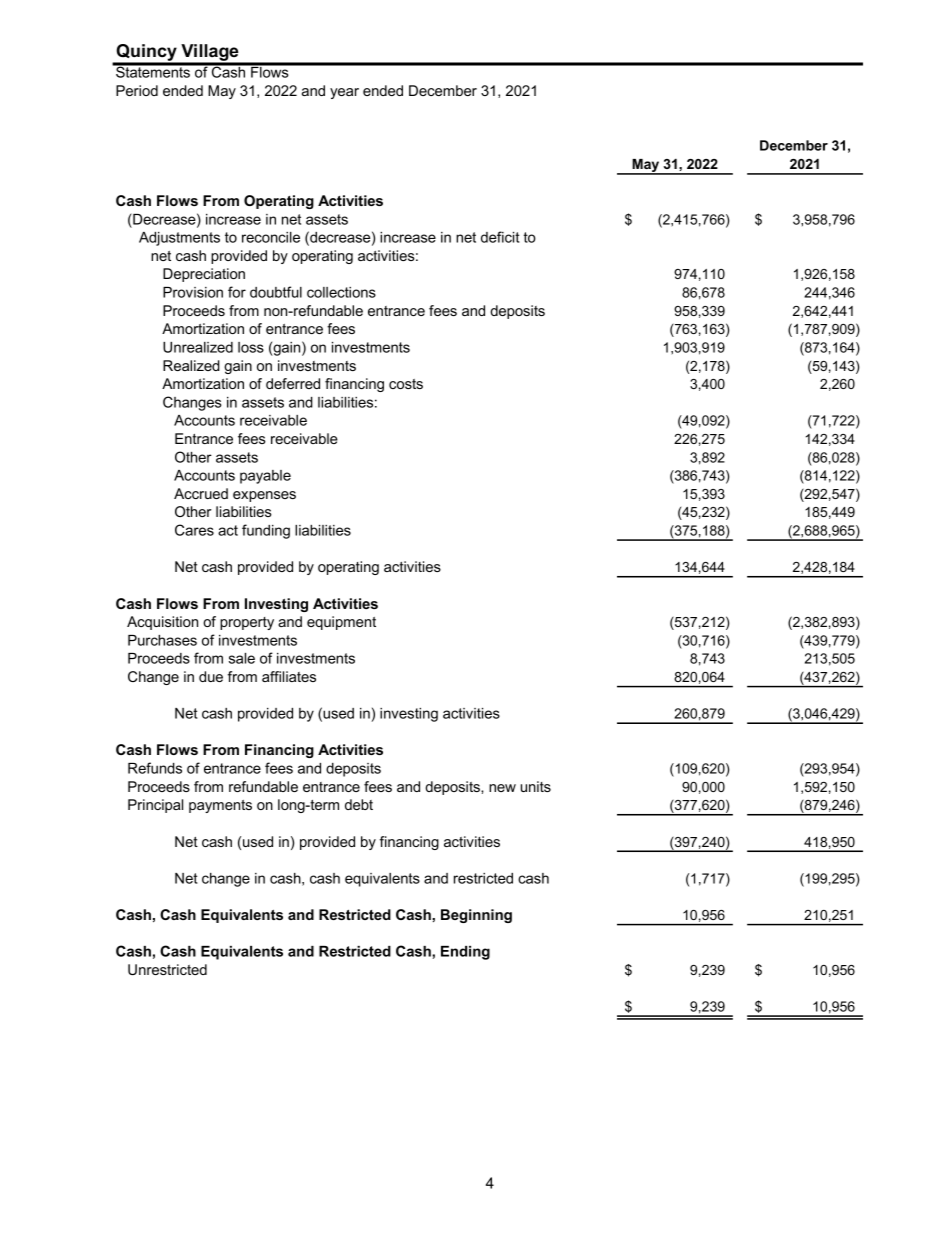  I want to click on Refunds, so click(155, 768).
